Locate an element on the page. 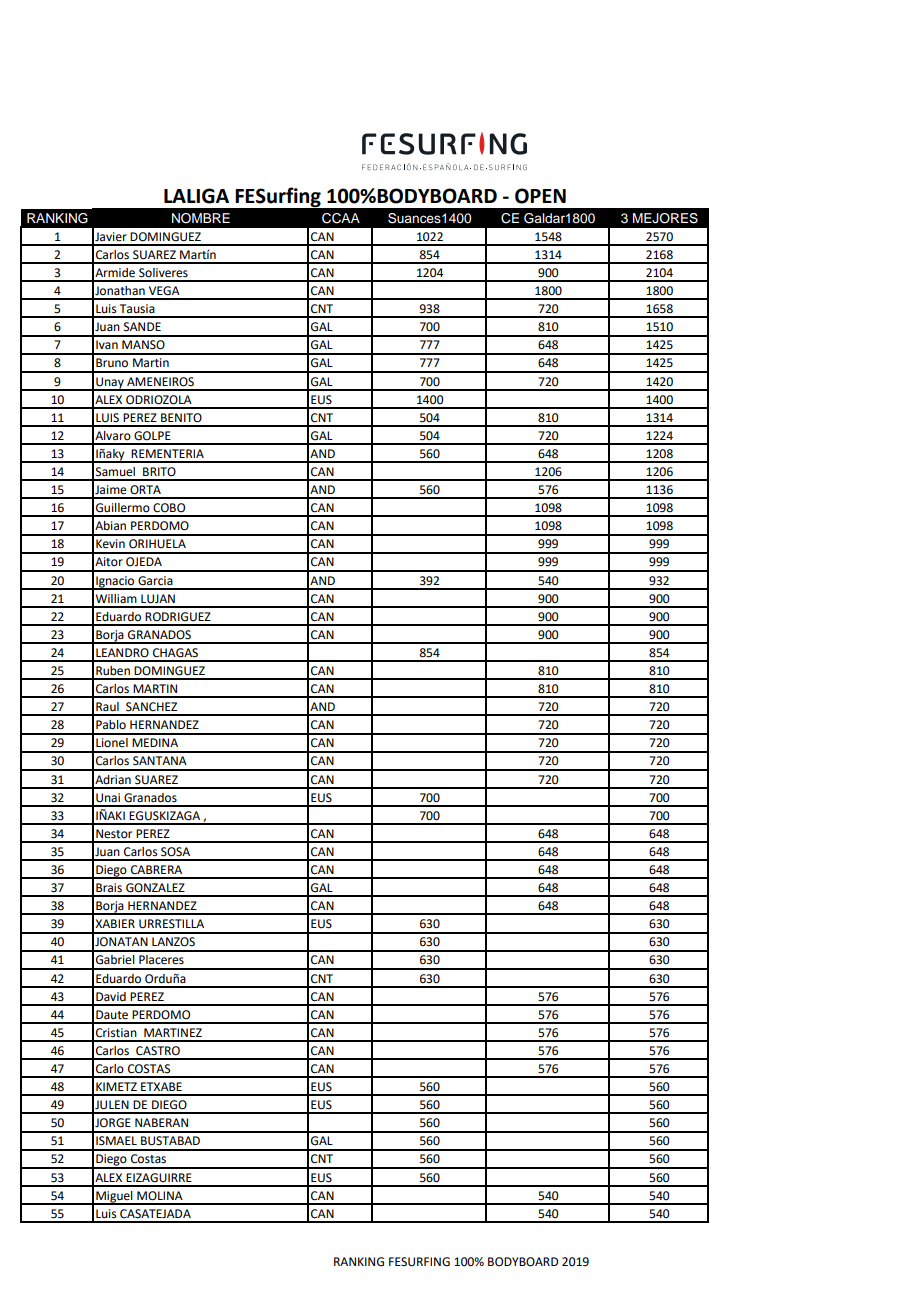 Image resolution: width=924 pixels, height=1308 pixels. CHAGAS is located at coordinates (175, 653).
